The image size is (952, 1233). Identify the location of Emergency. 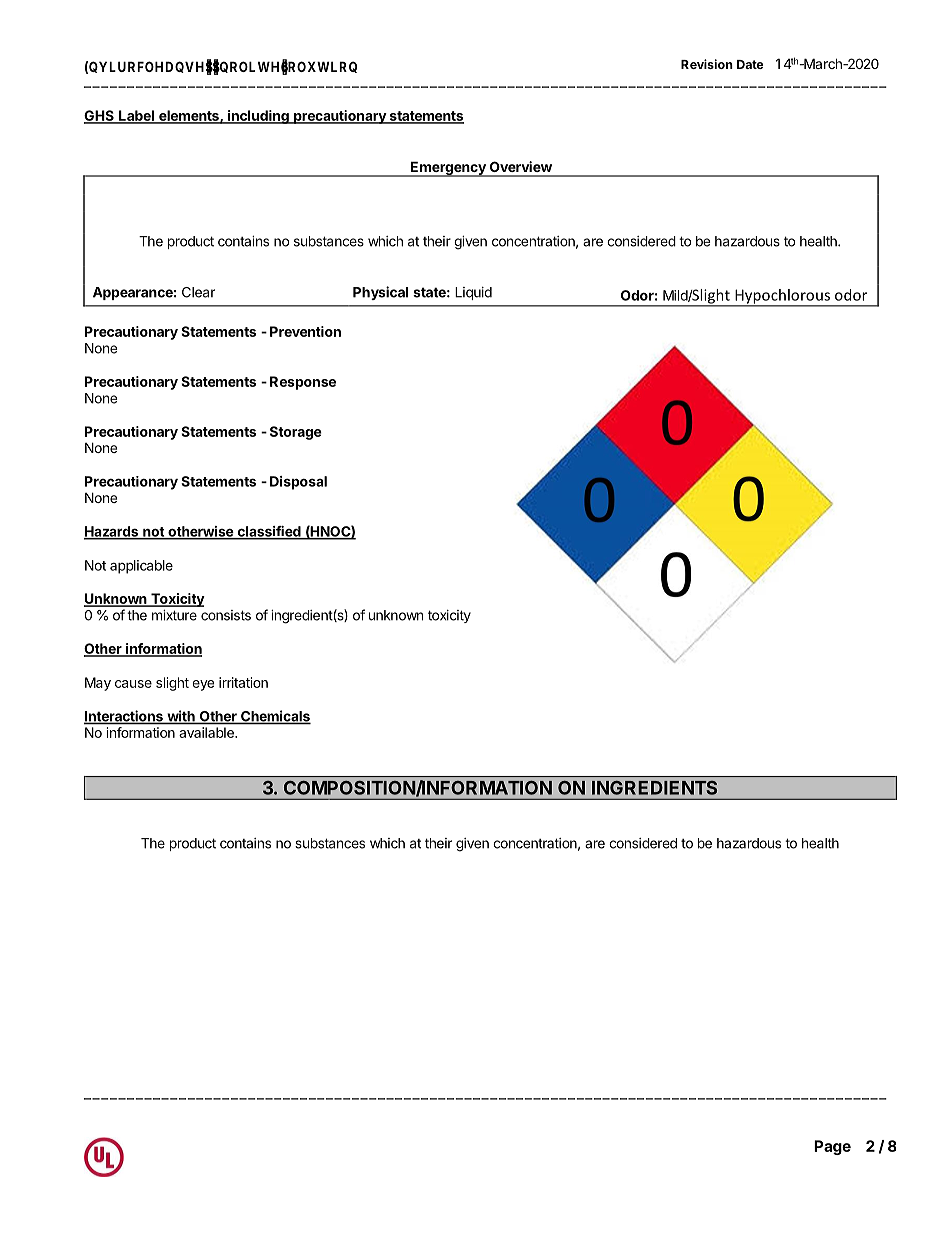
(448, 169).
